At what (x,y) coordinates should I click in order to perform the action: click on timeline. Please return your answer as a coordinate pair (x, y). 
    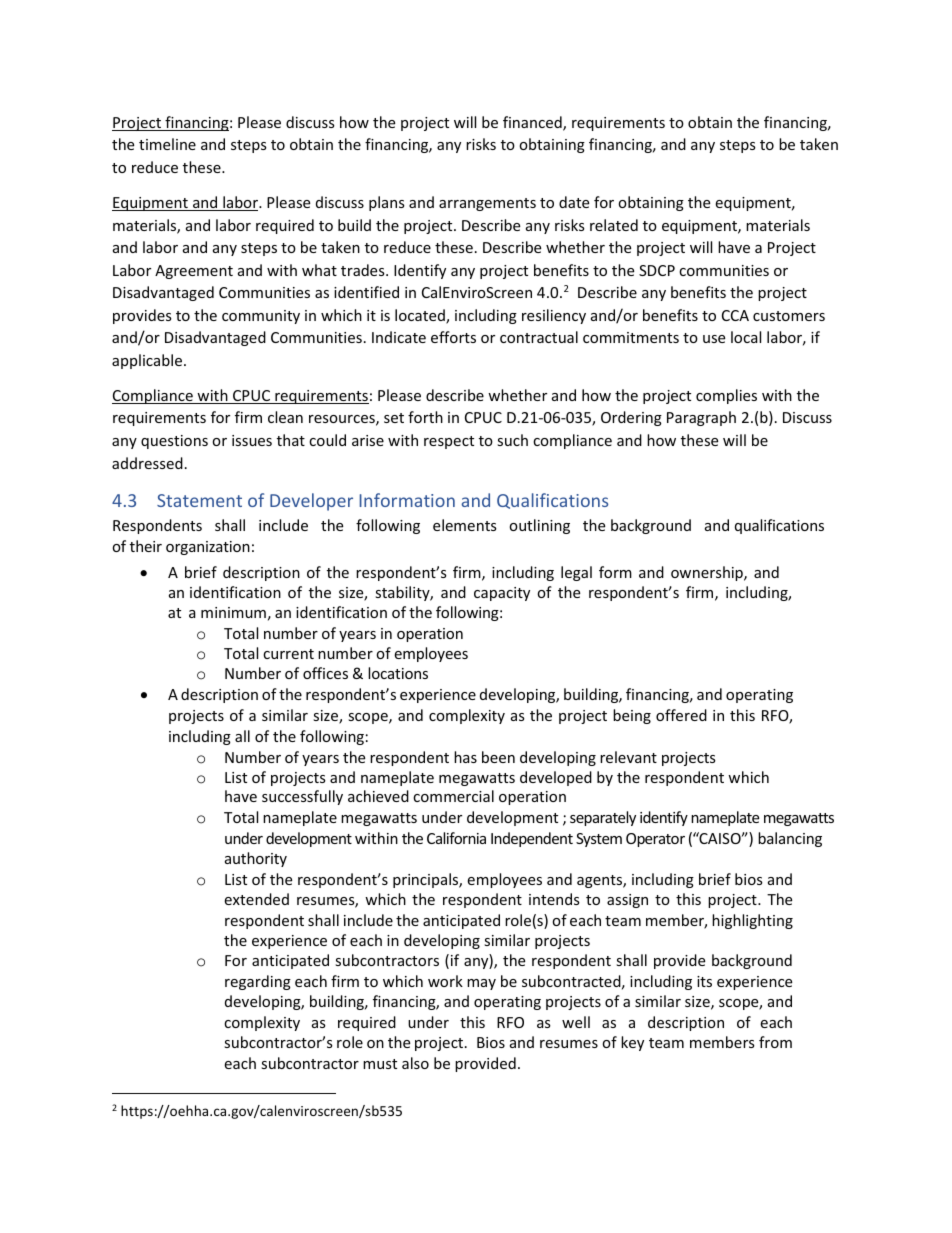
    Looking at the image, I should click on (167, 144).
